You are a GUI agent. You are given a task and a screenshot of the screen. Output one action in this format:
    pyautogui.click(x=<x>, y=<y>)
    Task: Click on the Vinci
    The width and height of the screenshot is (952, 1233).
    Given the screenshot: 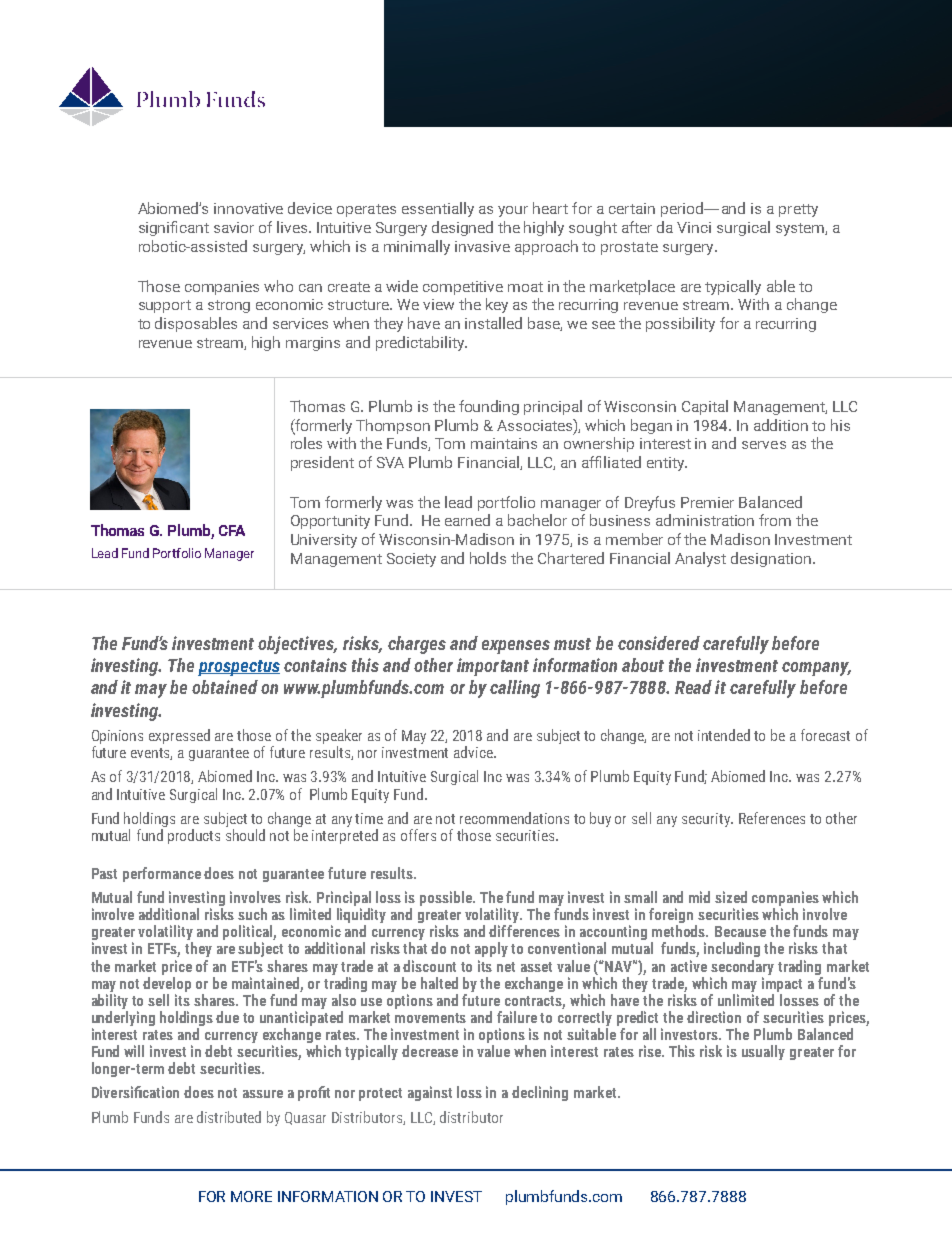 What is the action you would take?
    pyautogui.click(x=694, y=227)
